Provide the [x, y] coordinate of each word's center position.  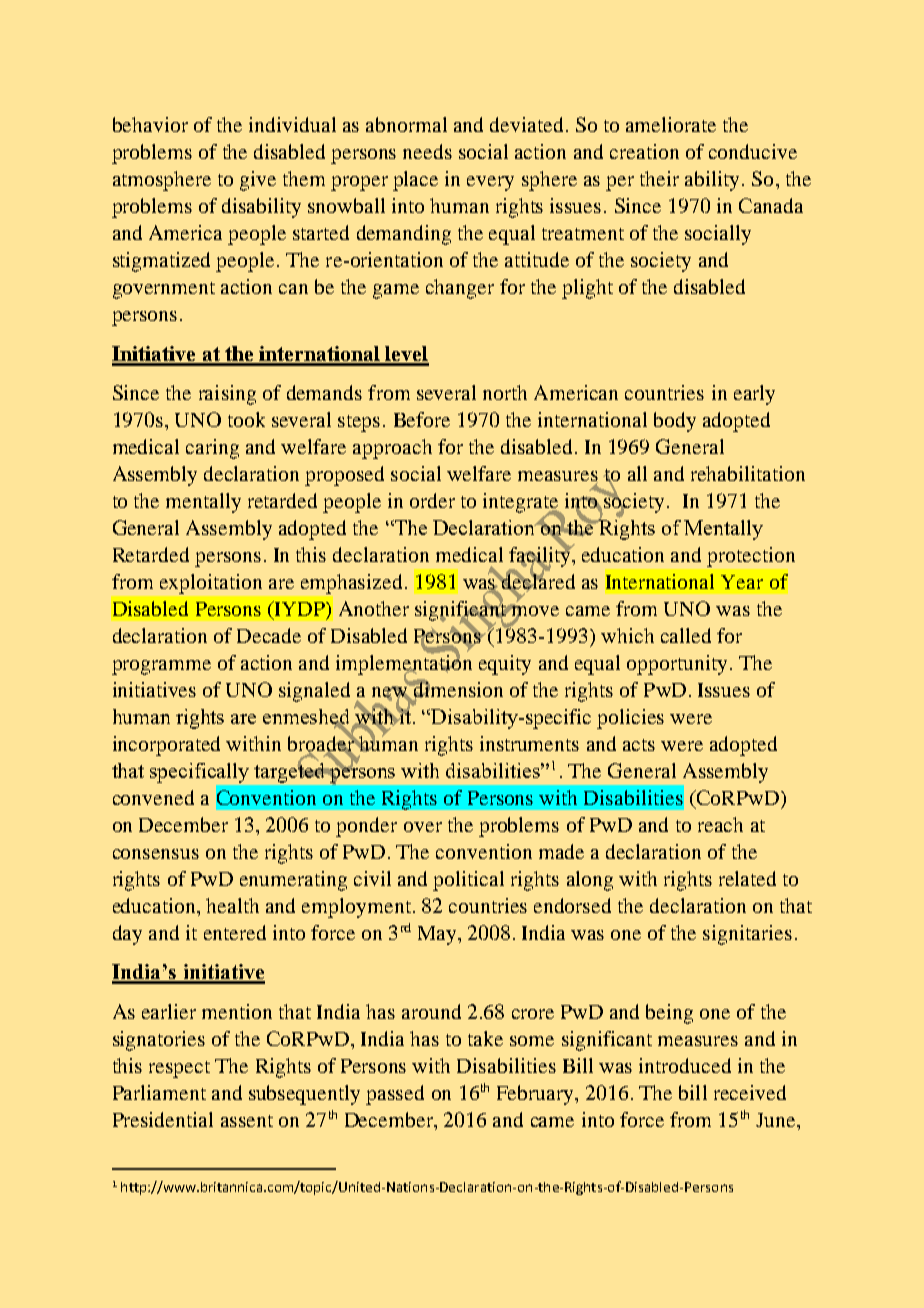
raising [227, 395]
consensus [156, 854]
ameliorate [671, 124]
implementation [404, 665]
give [258, 181]
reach [720, 824]
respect [179, 1069]
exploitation [211, 584]
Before [422, 419]
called [686, 635]
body [675, 422]
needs [427, 151]
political [468, 881]
